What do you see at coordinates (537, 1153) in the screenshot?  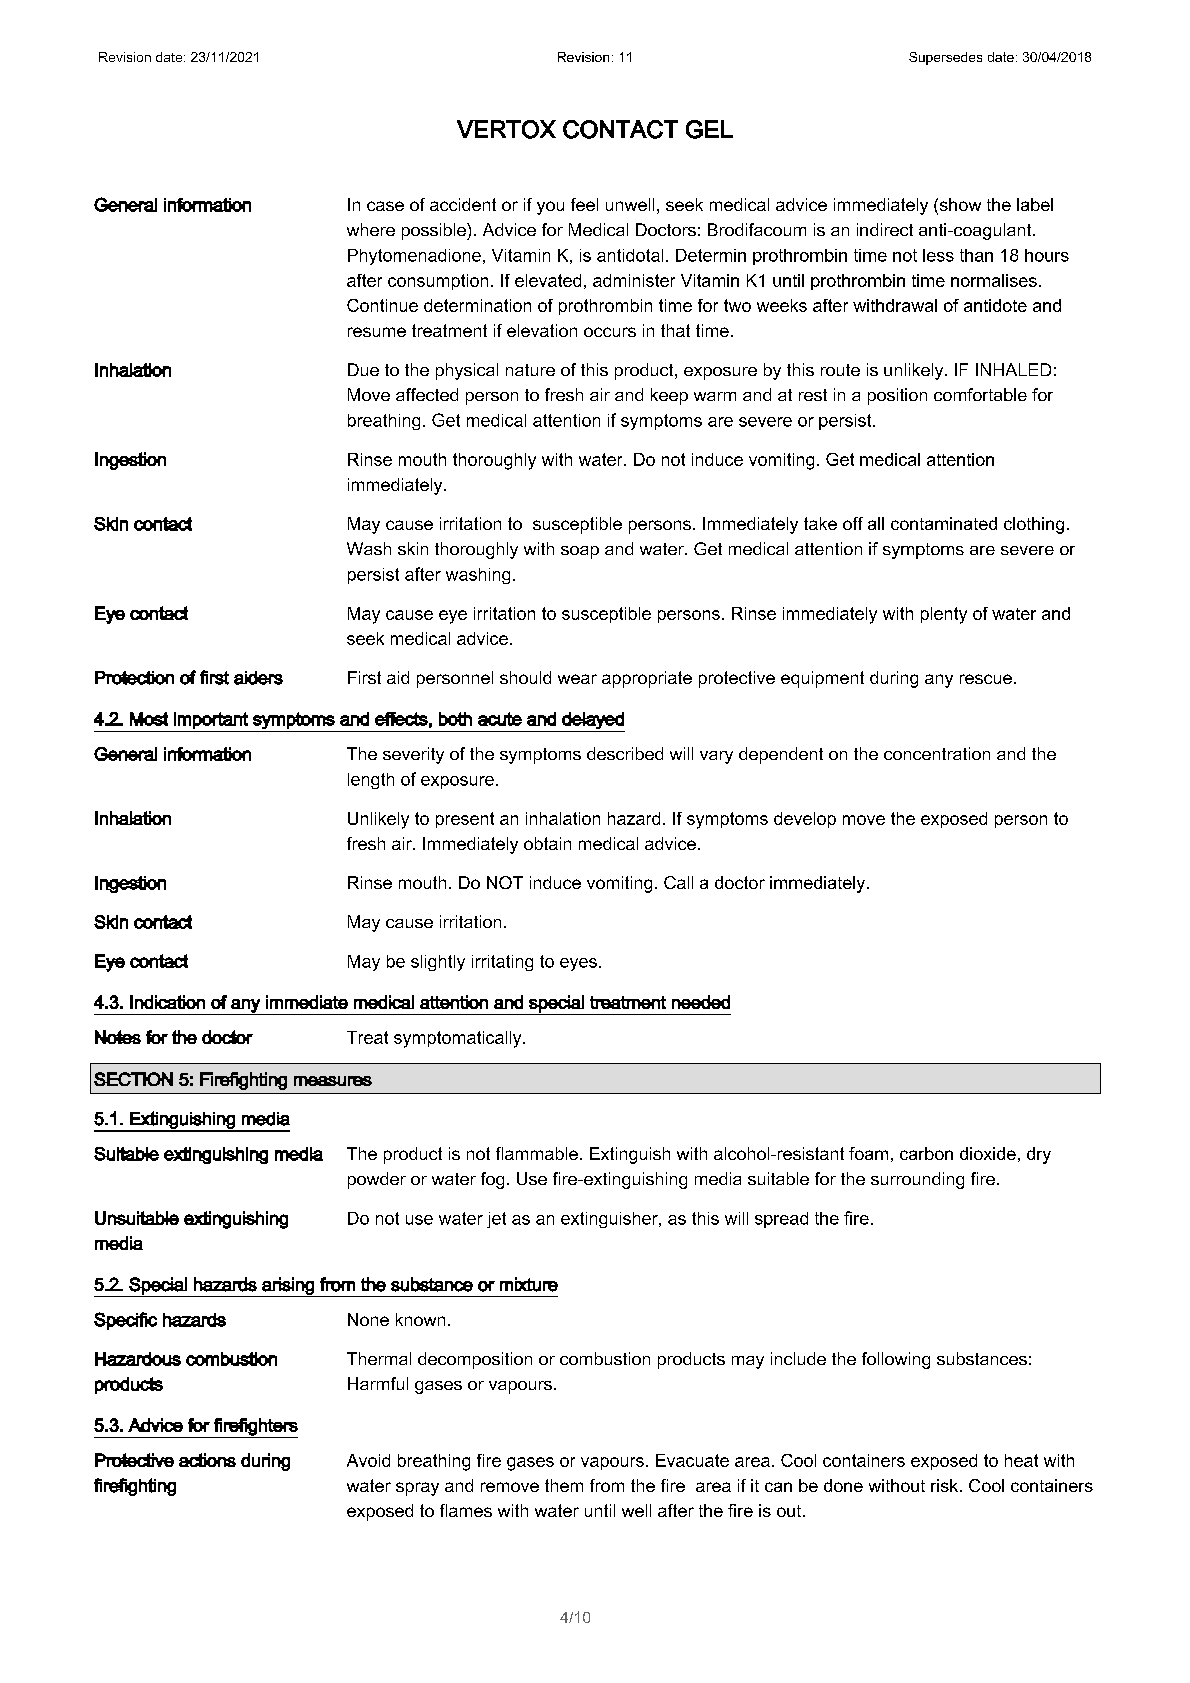 I see `flammable` at bounding box center [537, 1153].
